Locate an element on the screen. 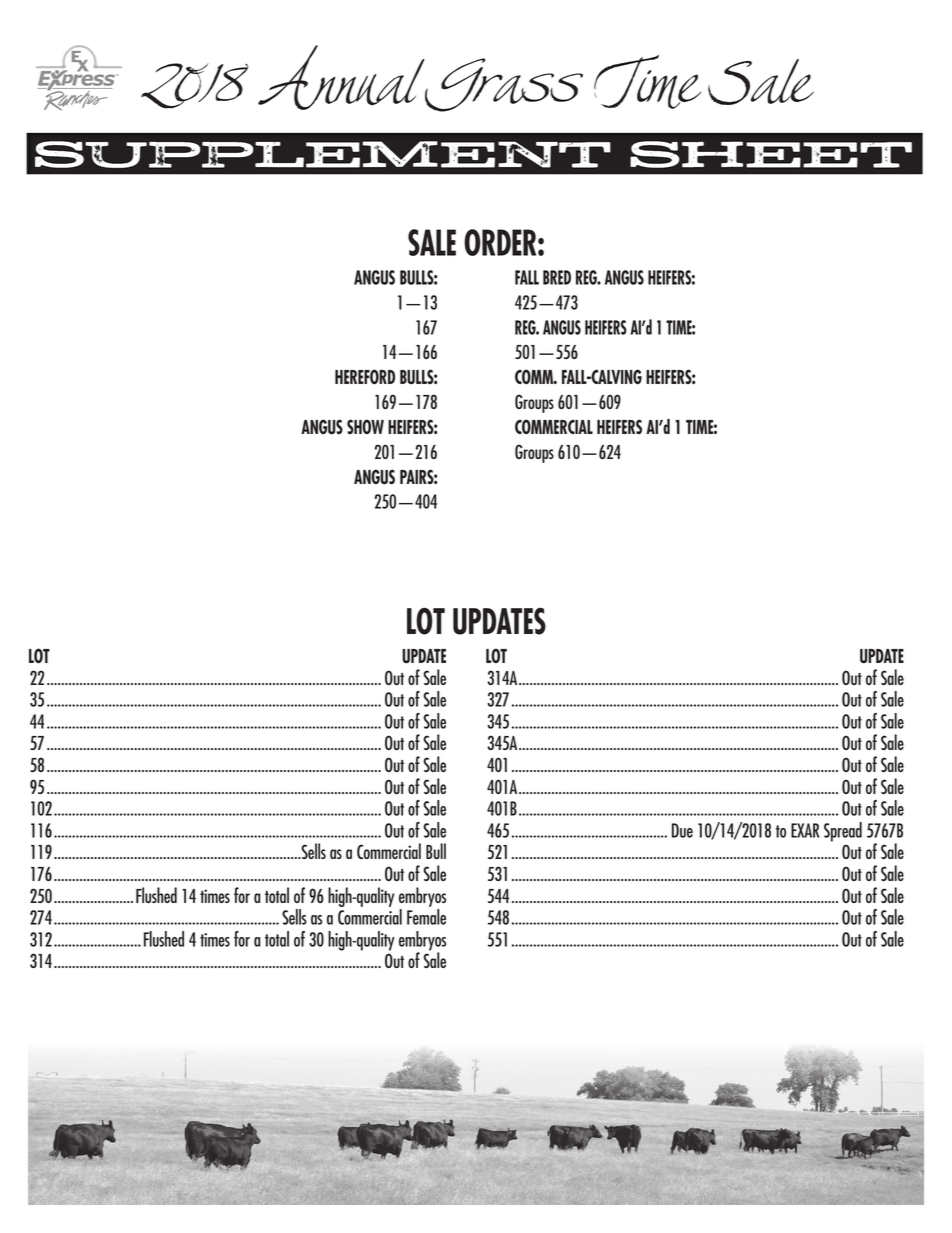 This screenshot has width=952, height=1233. Due is located at coordinates (682, 830).
